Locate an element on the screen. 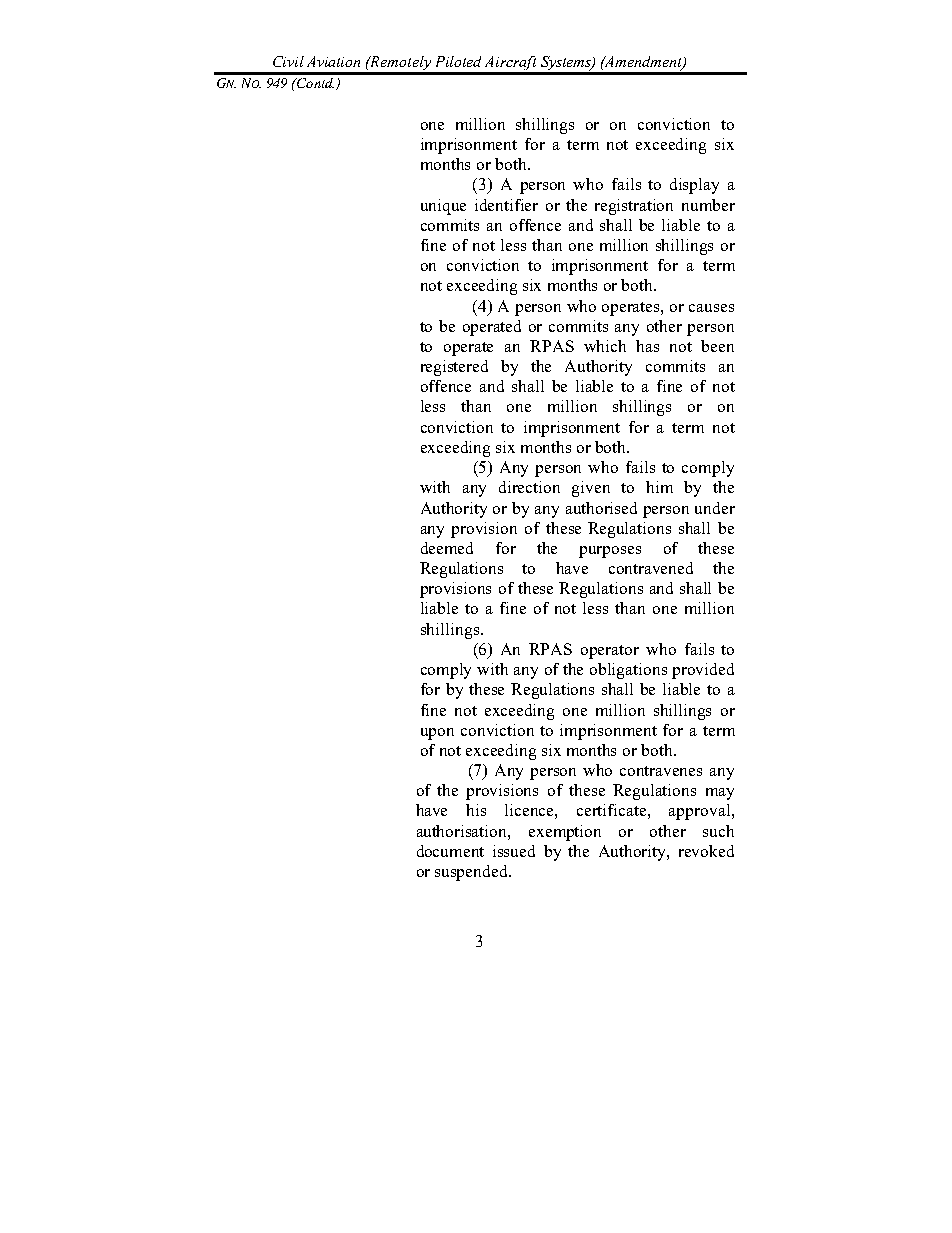 The image size is (952, 1233). Aviation is located at coordinates (333, 61).
